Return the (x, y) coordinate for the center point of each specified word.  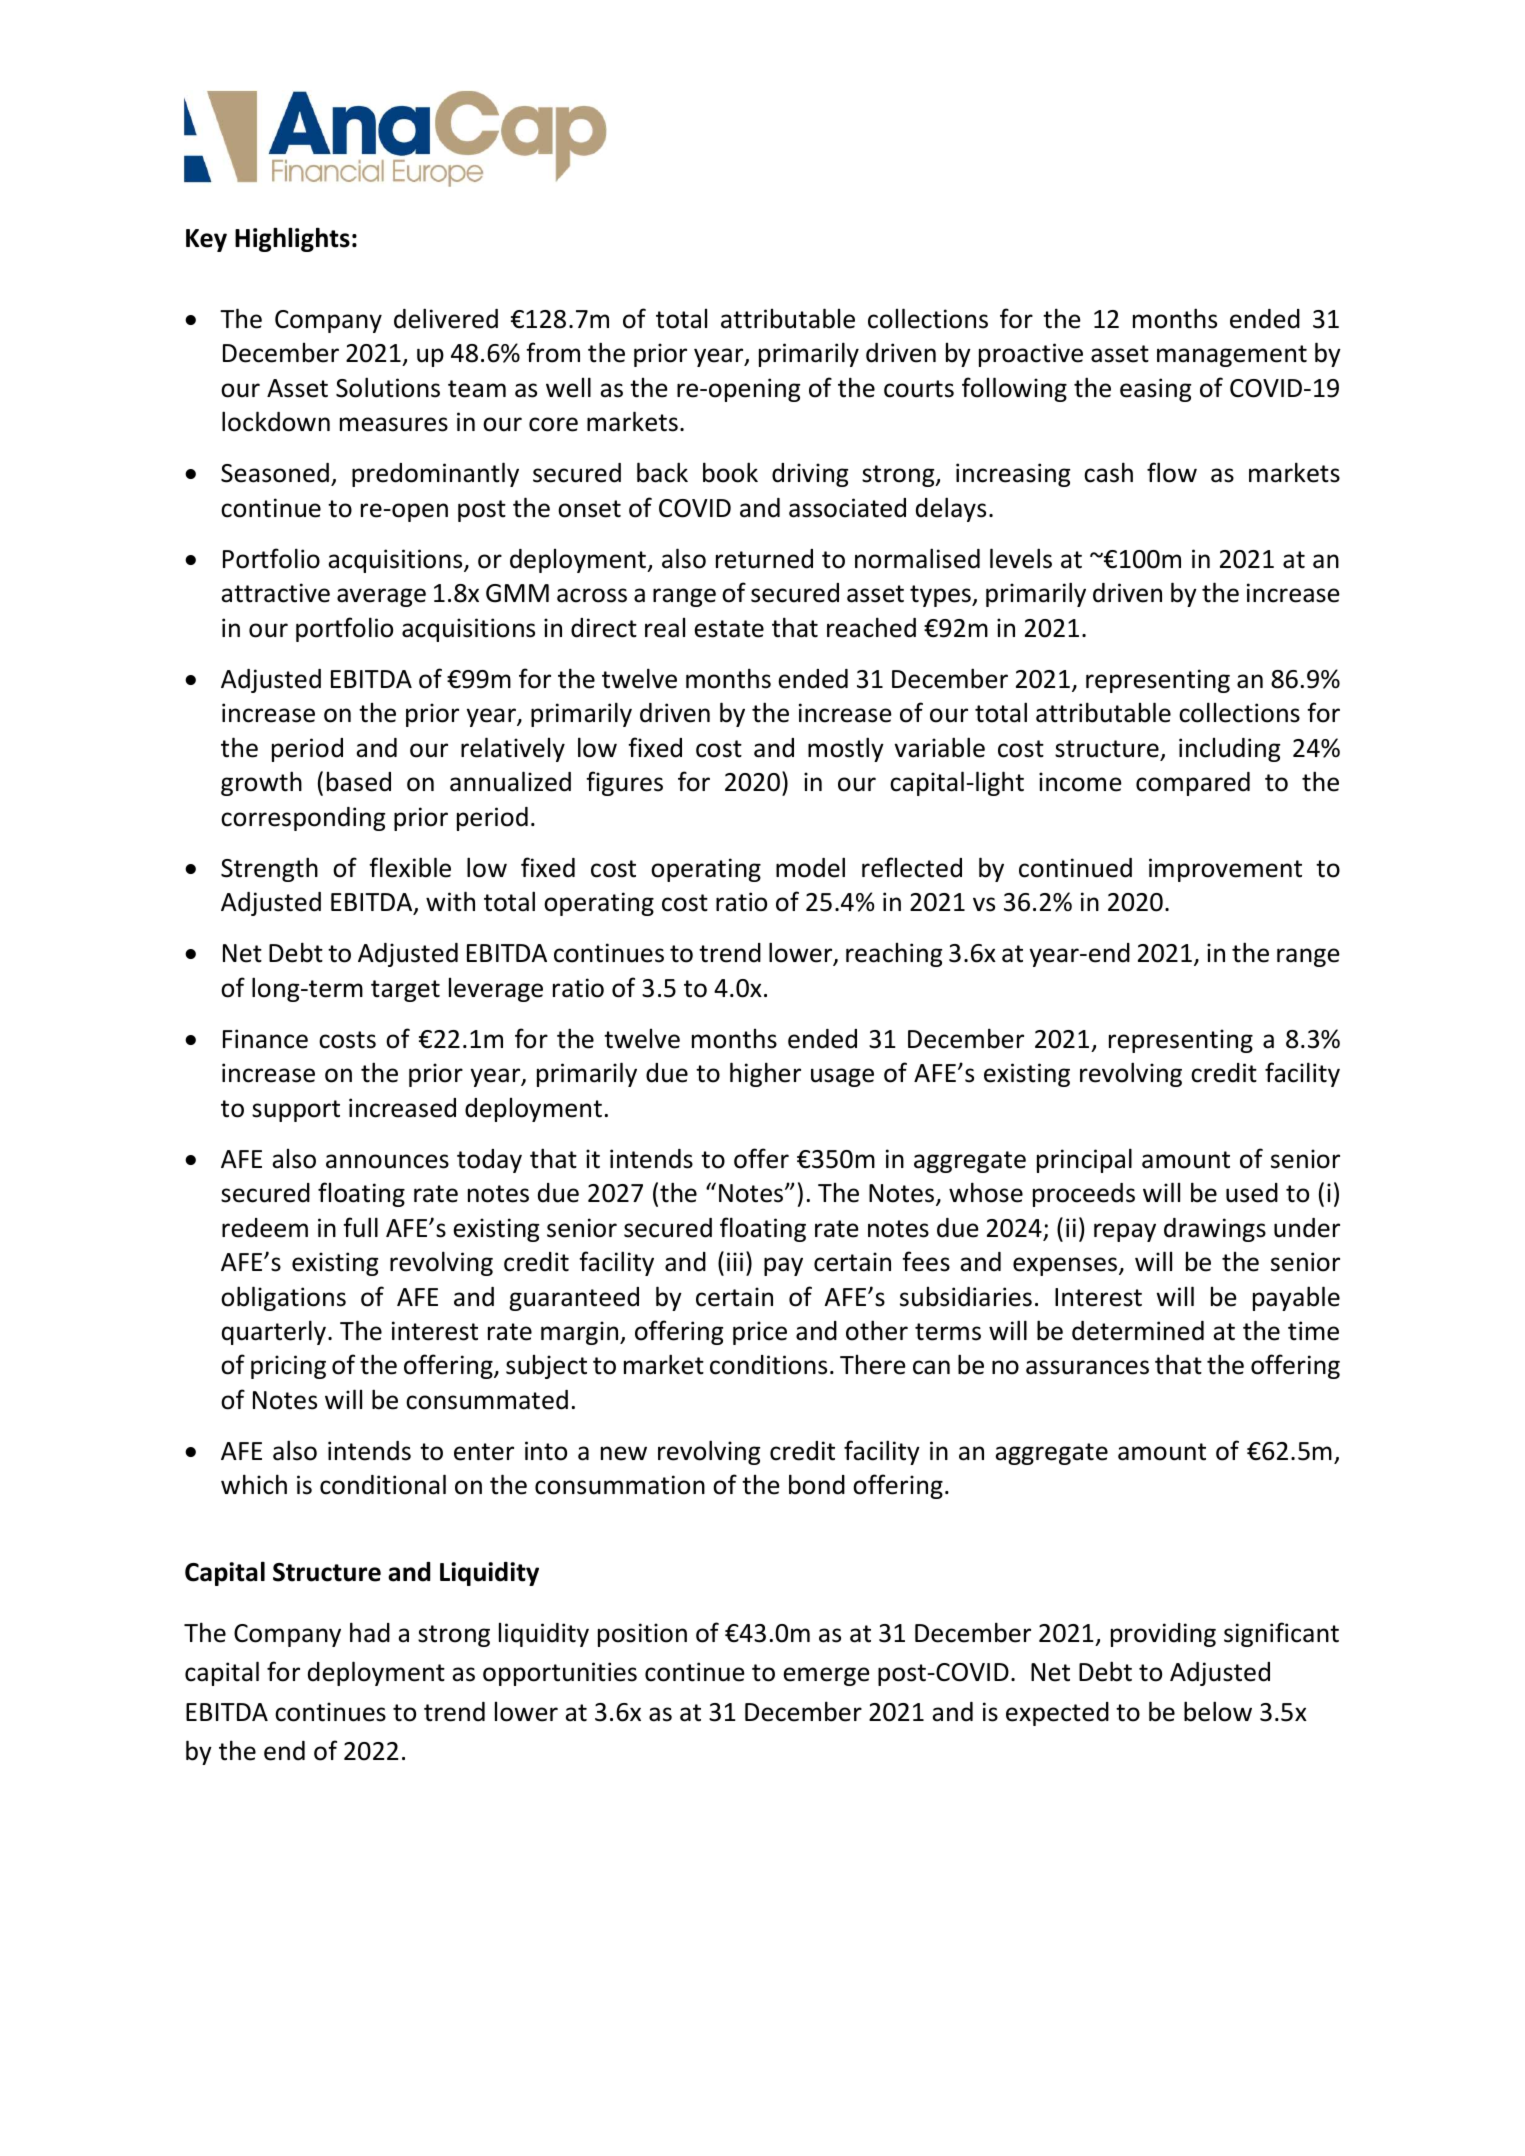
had (370, 1632)
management (1232, 356)
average (381, 597)
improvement (1225, 870)
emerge (826, 1676)
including (1229, 750)
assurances (1087, 1367)
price (760, 1333)
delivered (446, 318)
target (405, 991)
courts (919, 389)
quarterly (274, 1332)
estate (729, 629)
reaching (894, 955)
